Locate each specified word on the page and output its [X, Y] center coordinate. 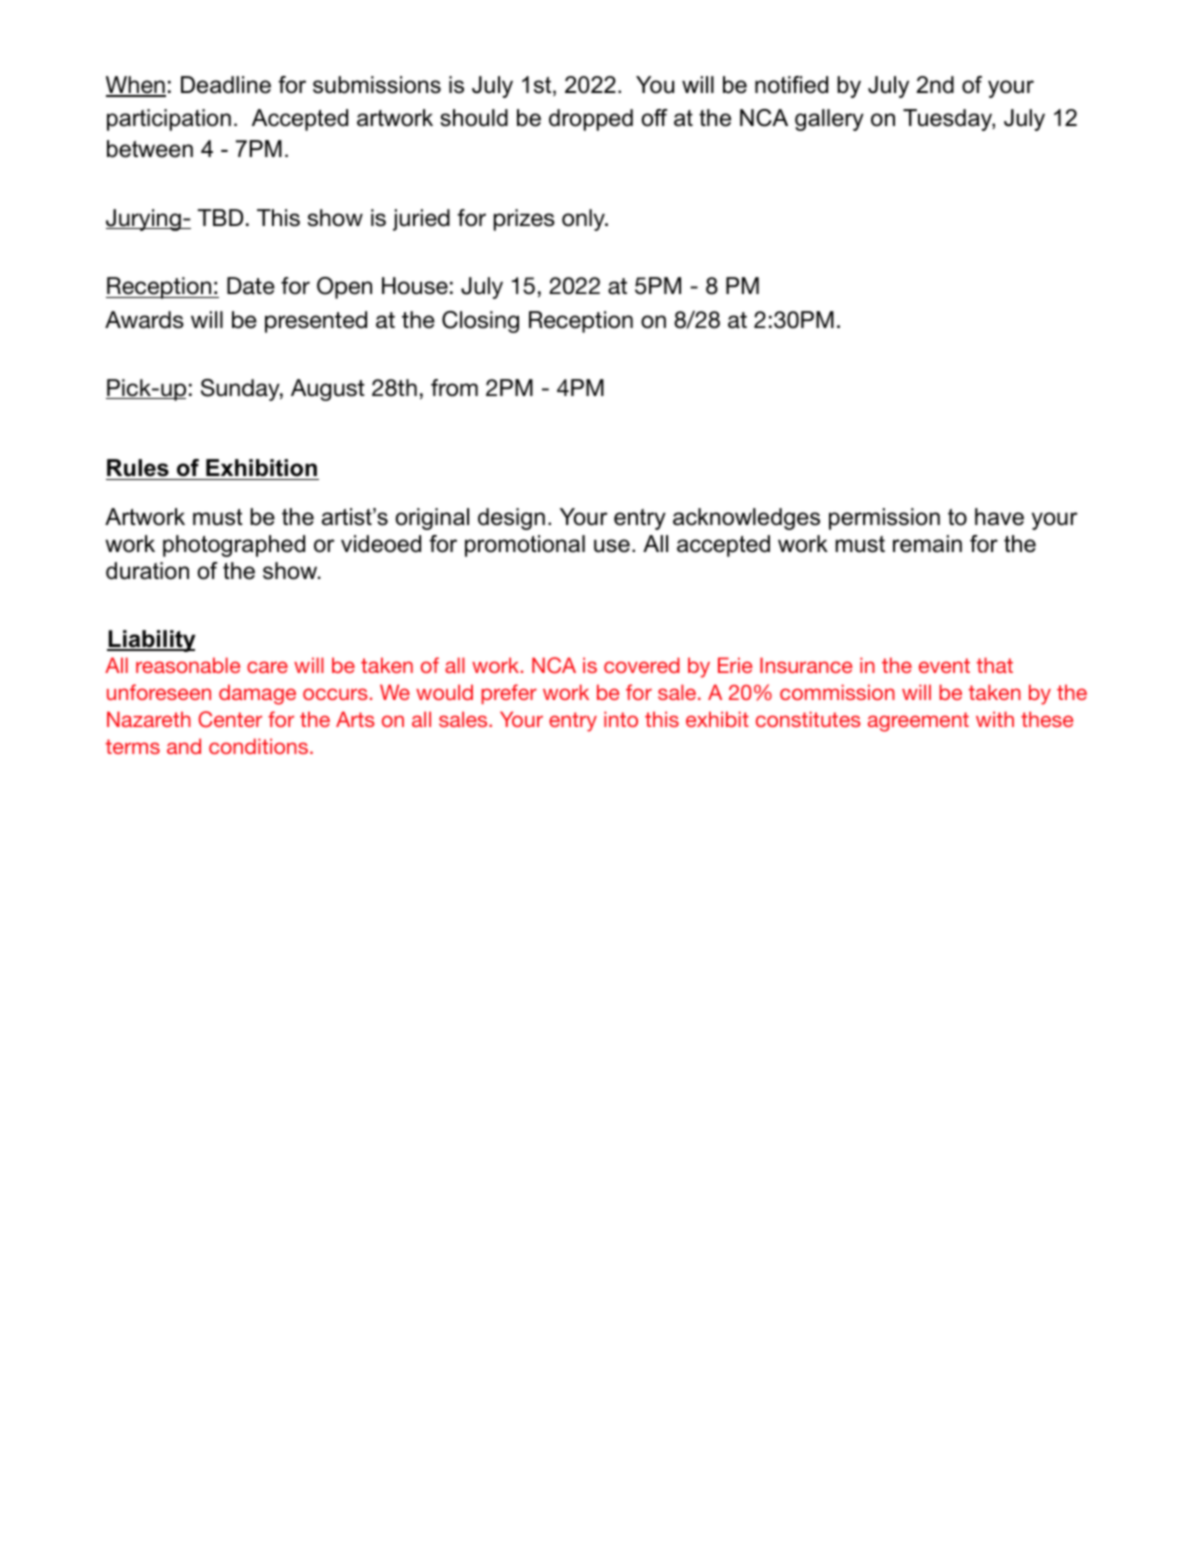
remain [927, 544]
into [621, 719]
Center [230, 719]
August [328, 390]
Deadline [226, 85]
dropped [591, 120]
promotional [525, 546]
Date [251, 286]
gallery [829, 120]
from [454, 388]
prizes [524, 220]
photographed [234, 546]
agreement [918, 722]
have [999, 517]
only [584, 220]
